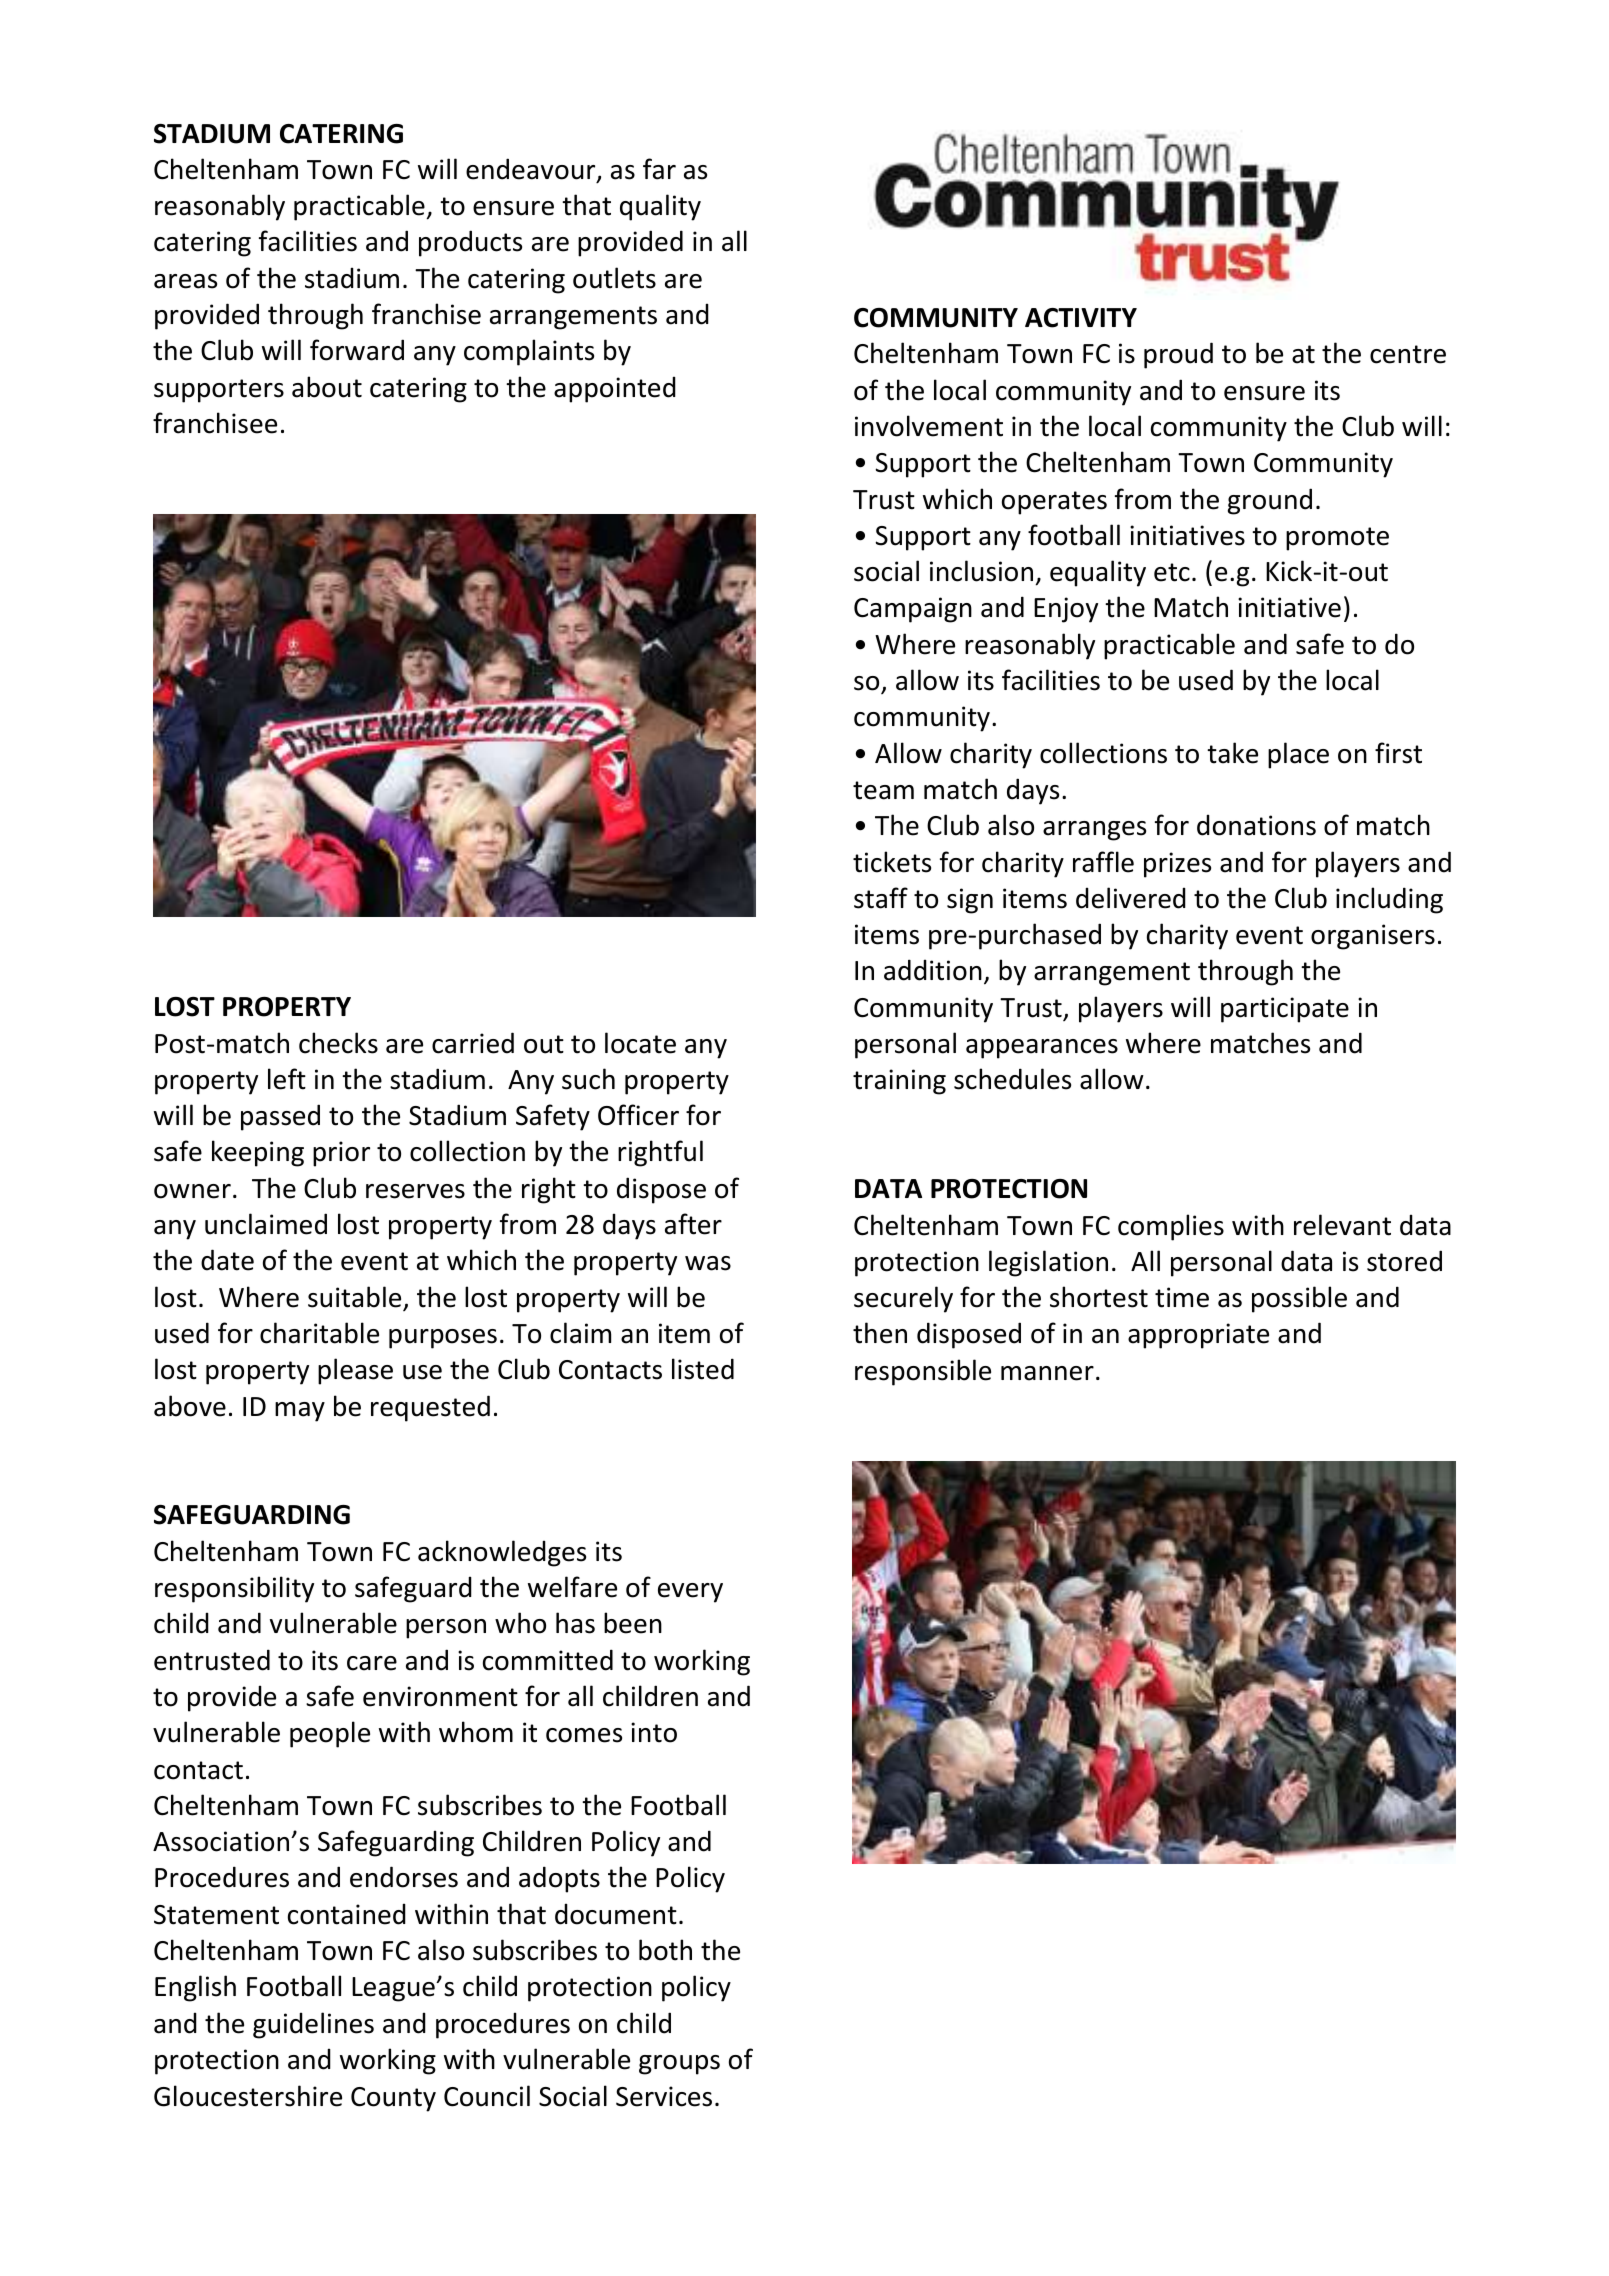 The image size is (1609, 2276). What do you see at coordinates (1178, 355) in the page?
I see `proud` at bounding box center [1178, 355].
